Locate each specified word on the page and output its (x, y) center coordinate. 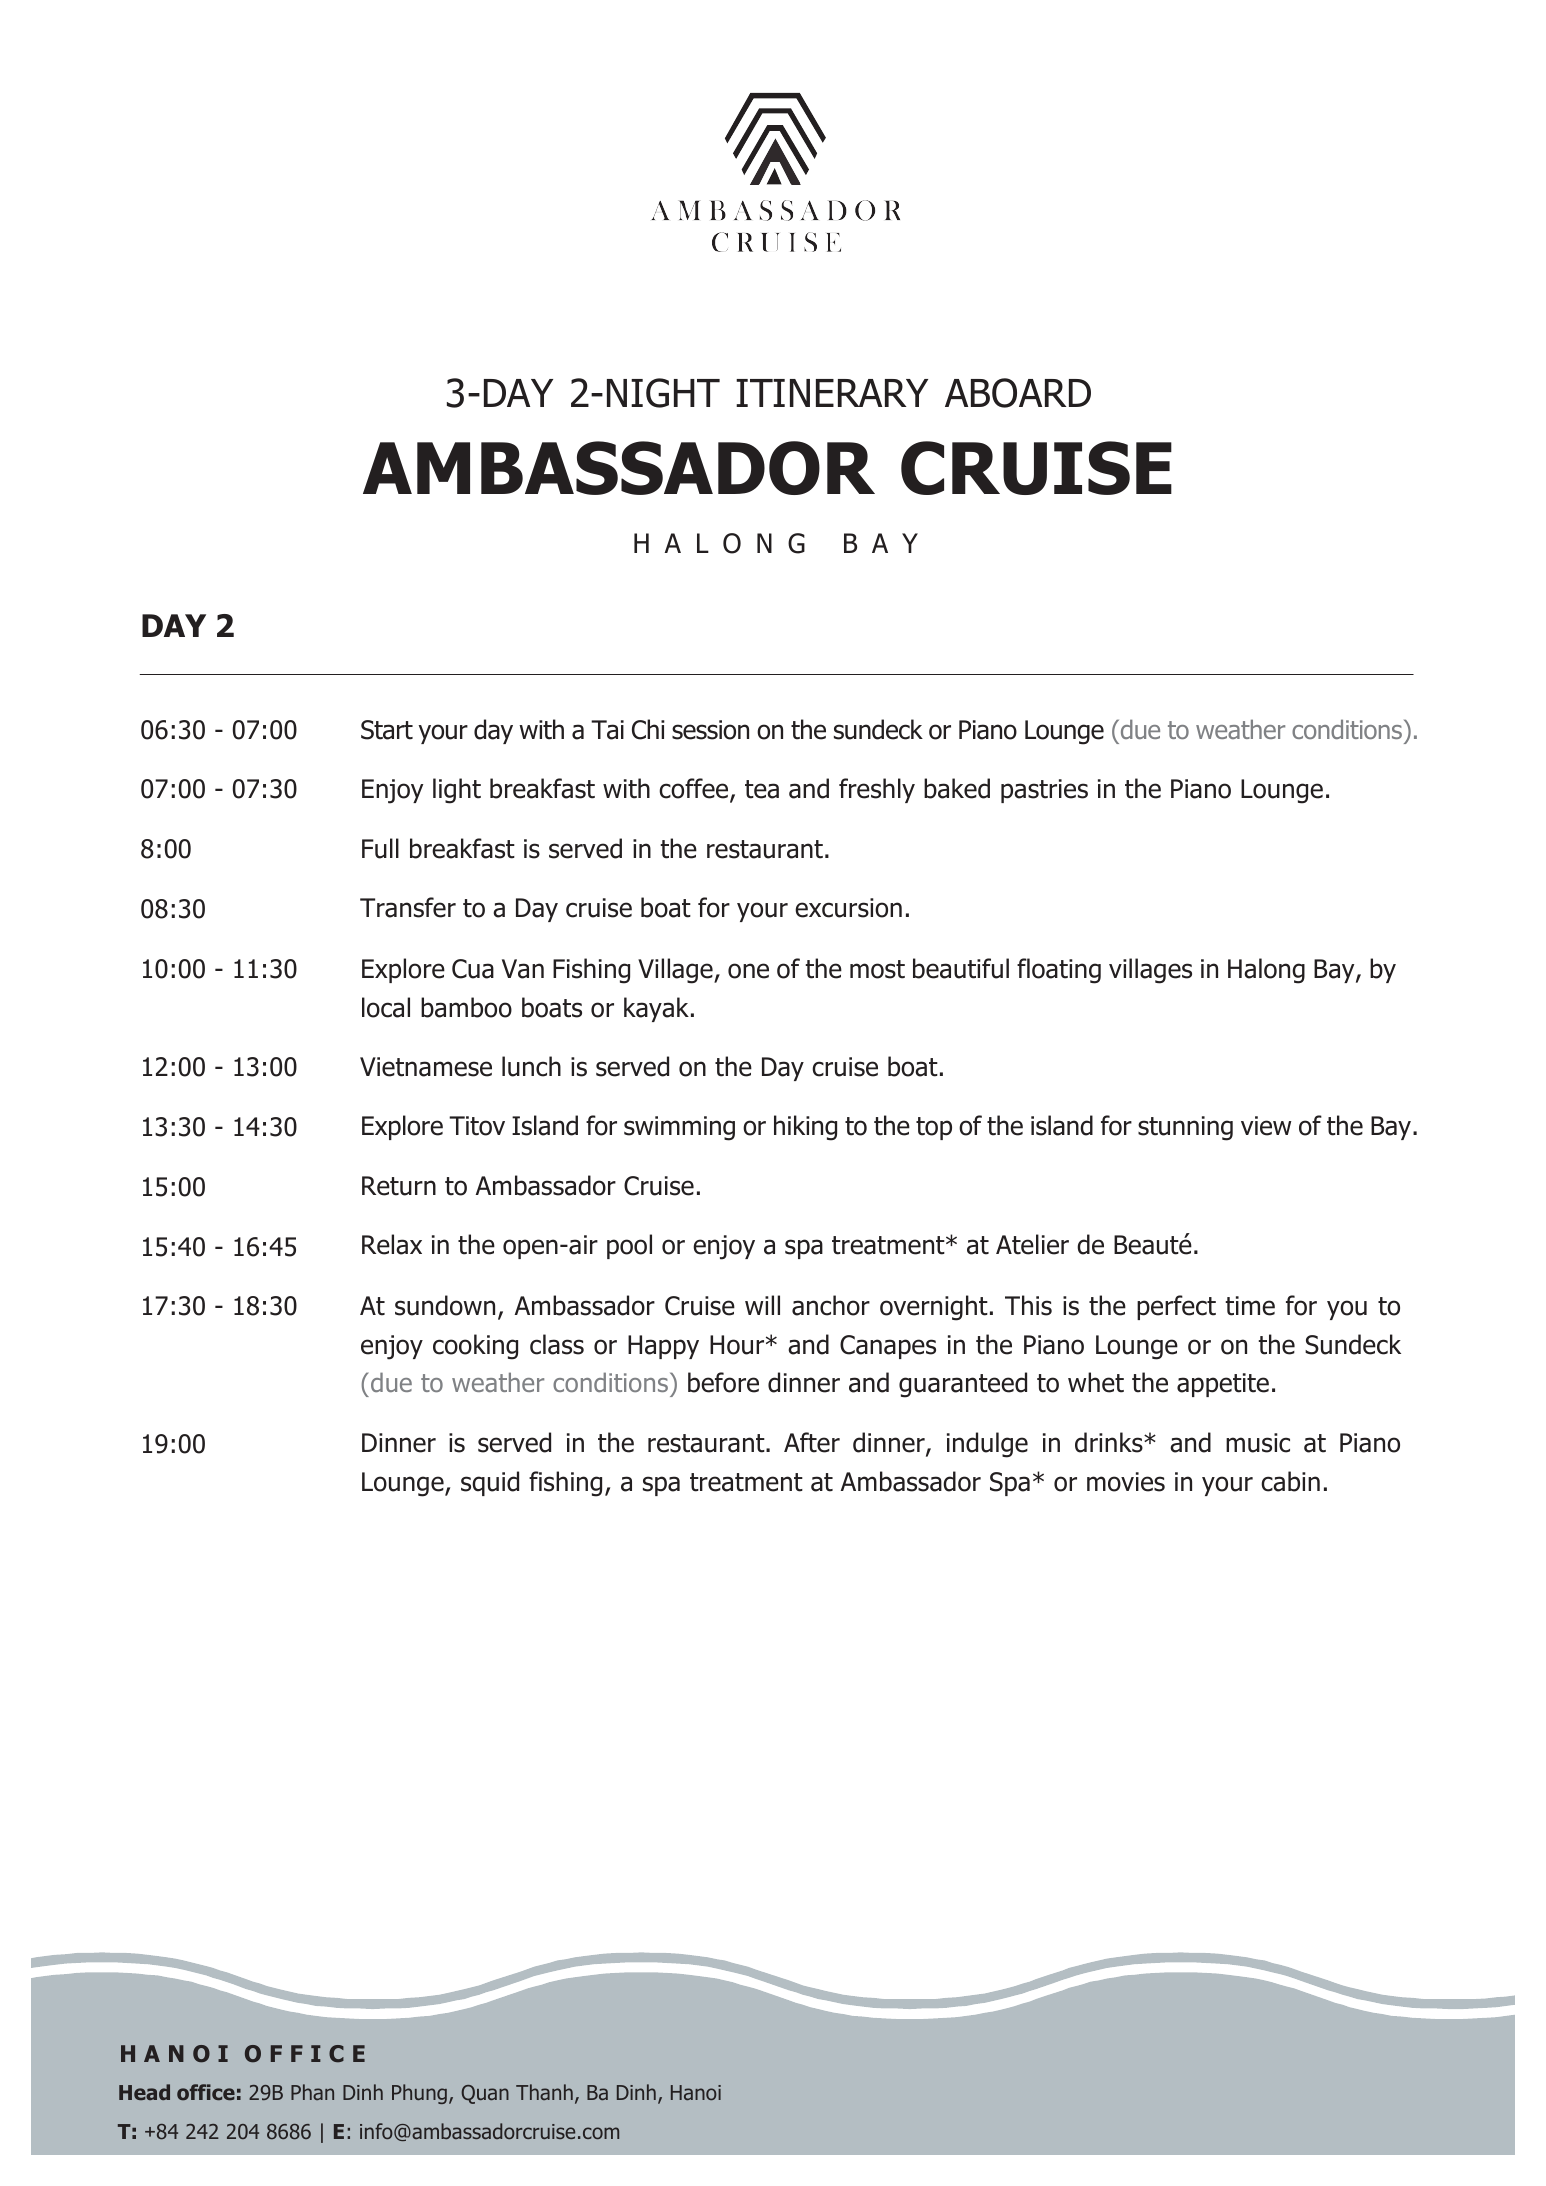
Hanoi (696, 2092)
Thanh (544, 2092)
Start (387, 730)
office (206, 2092)
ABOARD (1018, 393)
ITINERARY (832, 393)
